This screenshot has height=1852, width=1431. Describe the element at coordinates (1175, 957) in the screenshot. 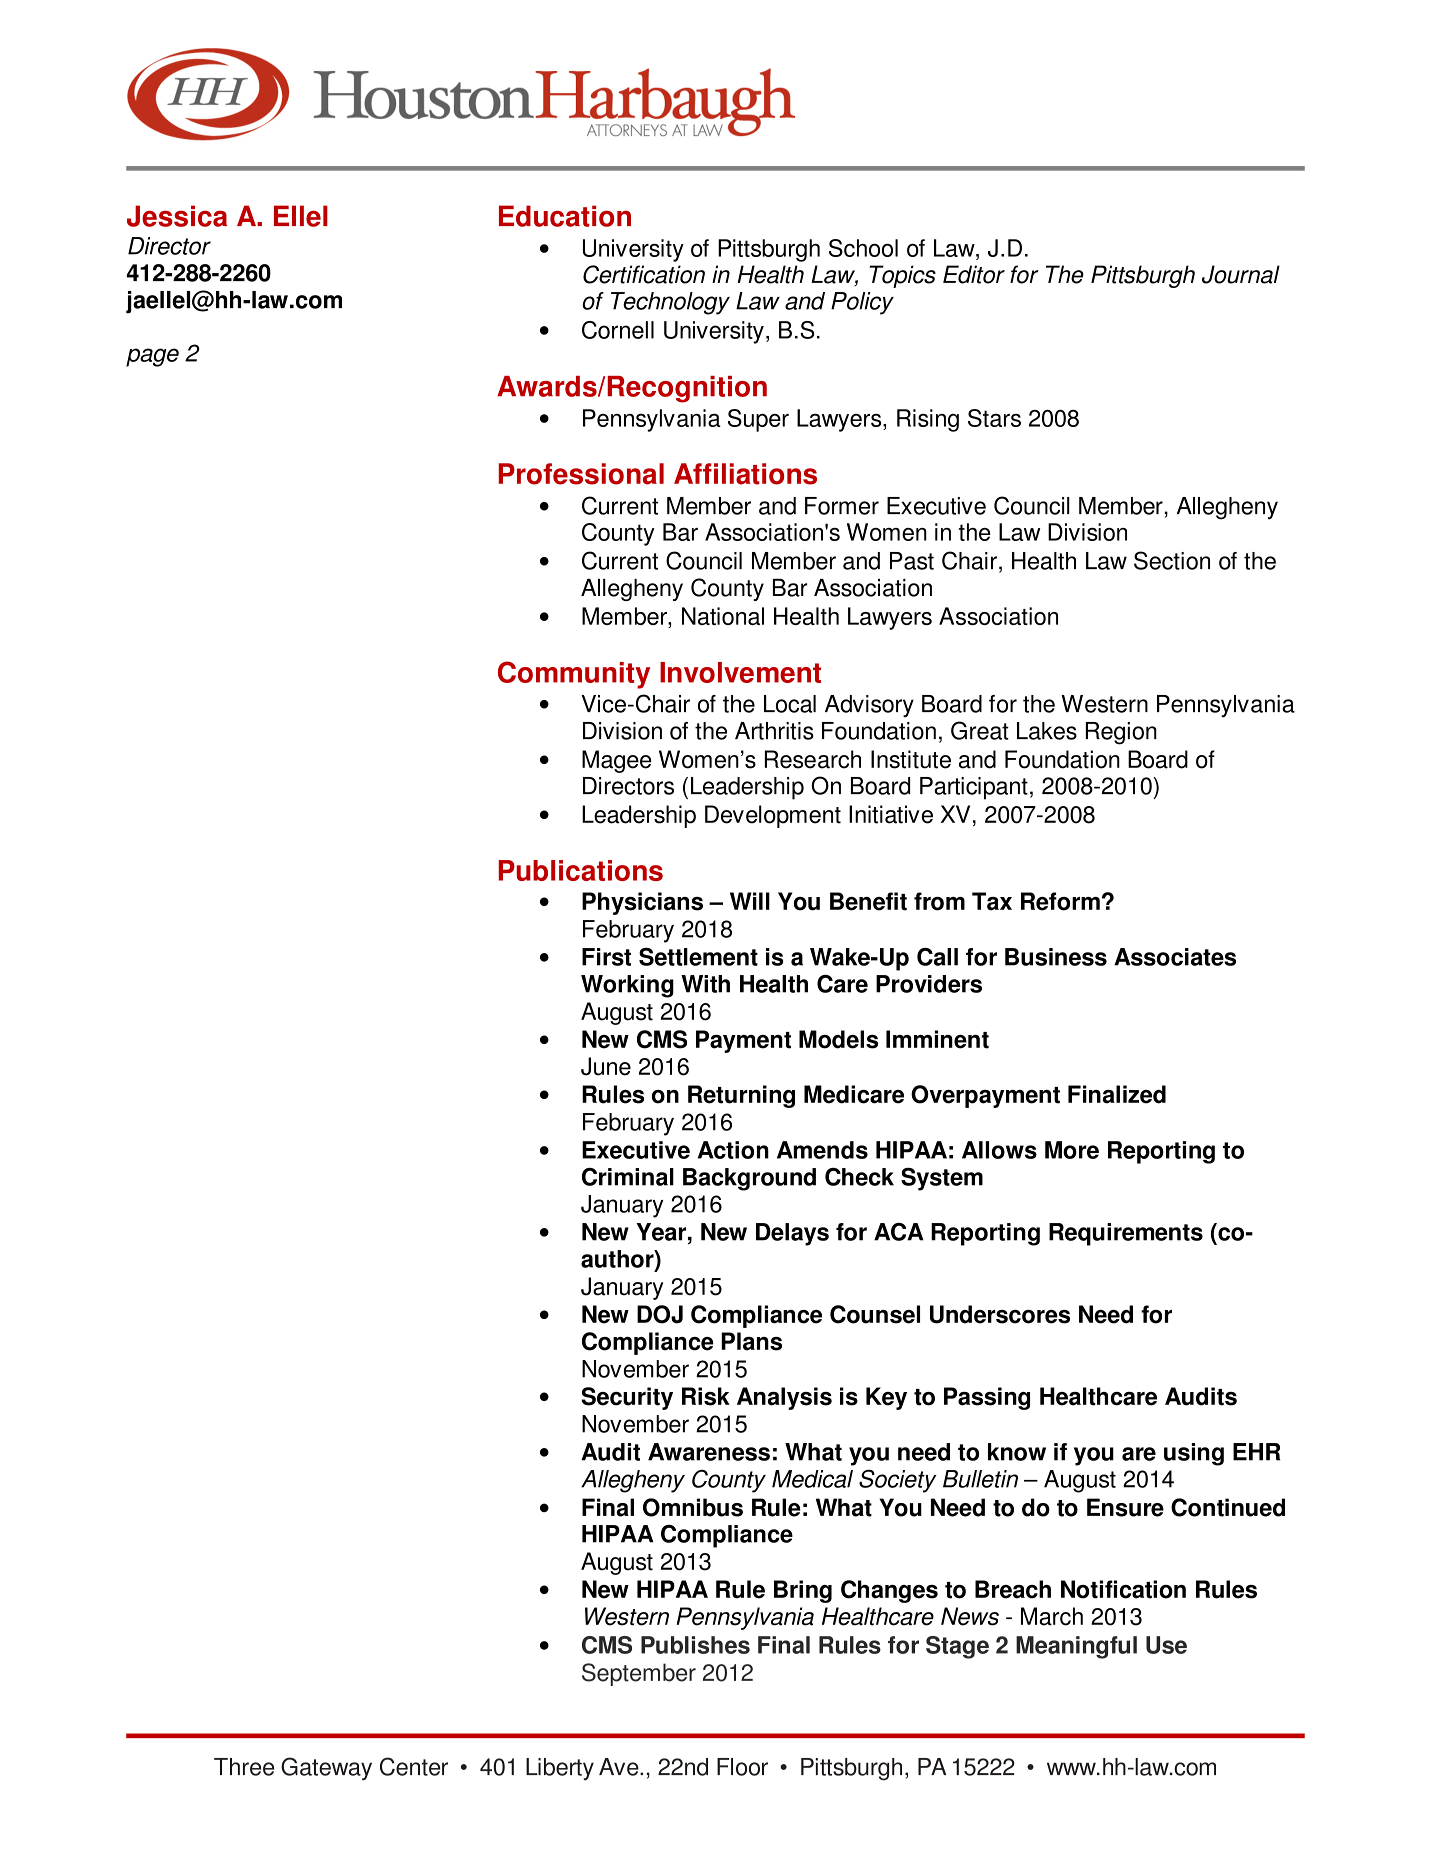

I see `Associates` at that location.
